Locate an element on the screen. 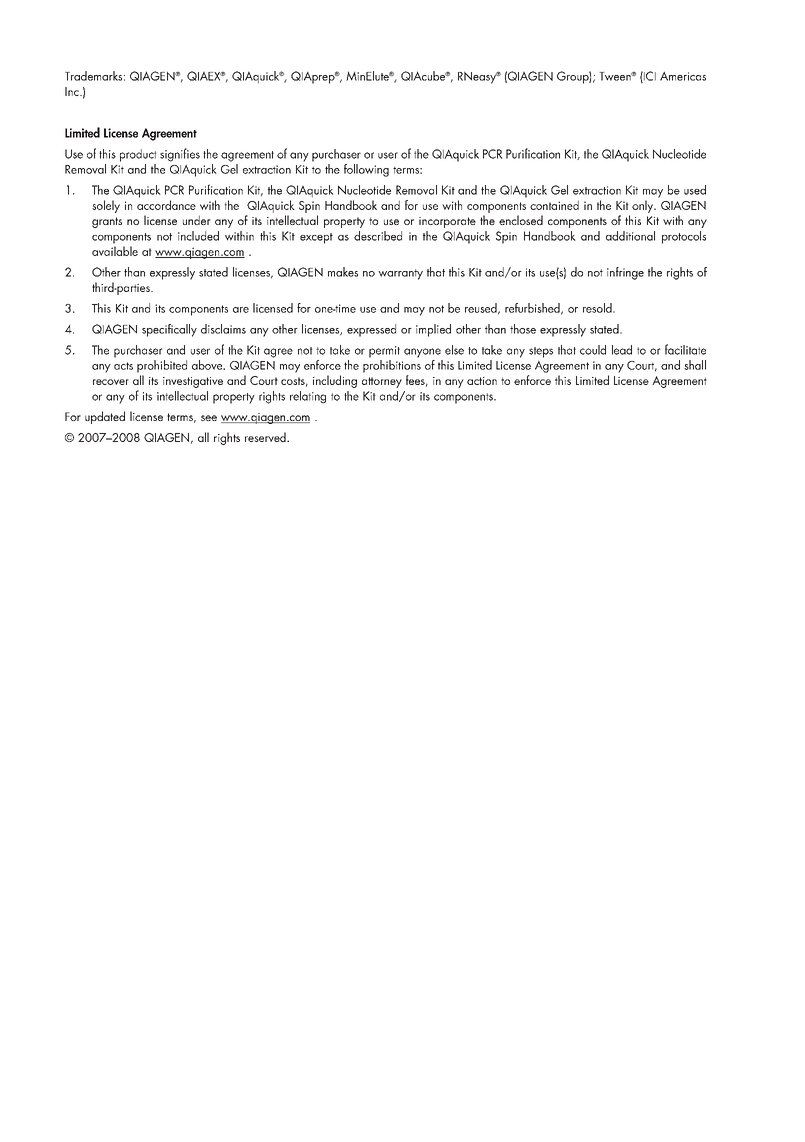 Image resolution: width=805 pixels, height=1142 pixels. relating is located at coordinates (308, 397).
